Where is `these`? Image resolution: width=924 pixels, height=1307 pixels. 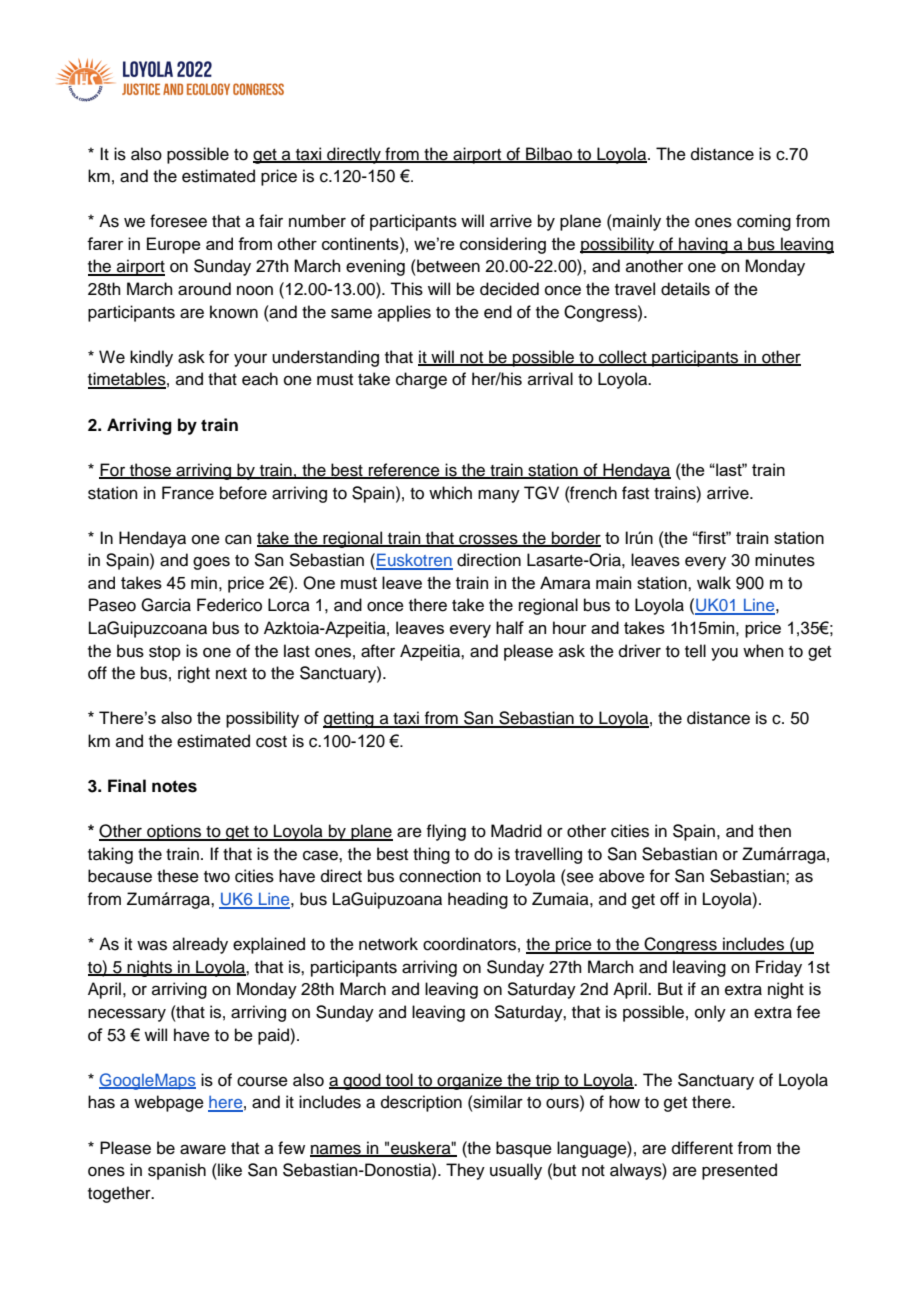
these is located at coordinates (178, 876).
